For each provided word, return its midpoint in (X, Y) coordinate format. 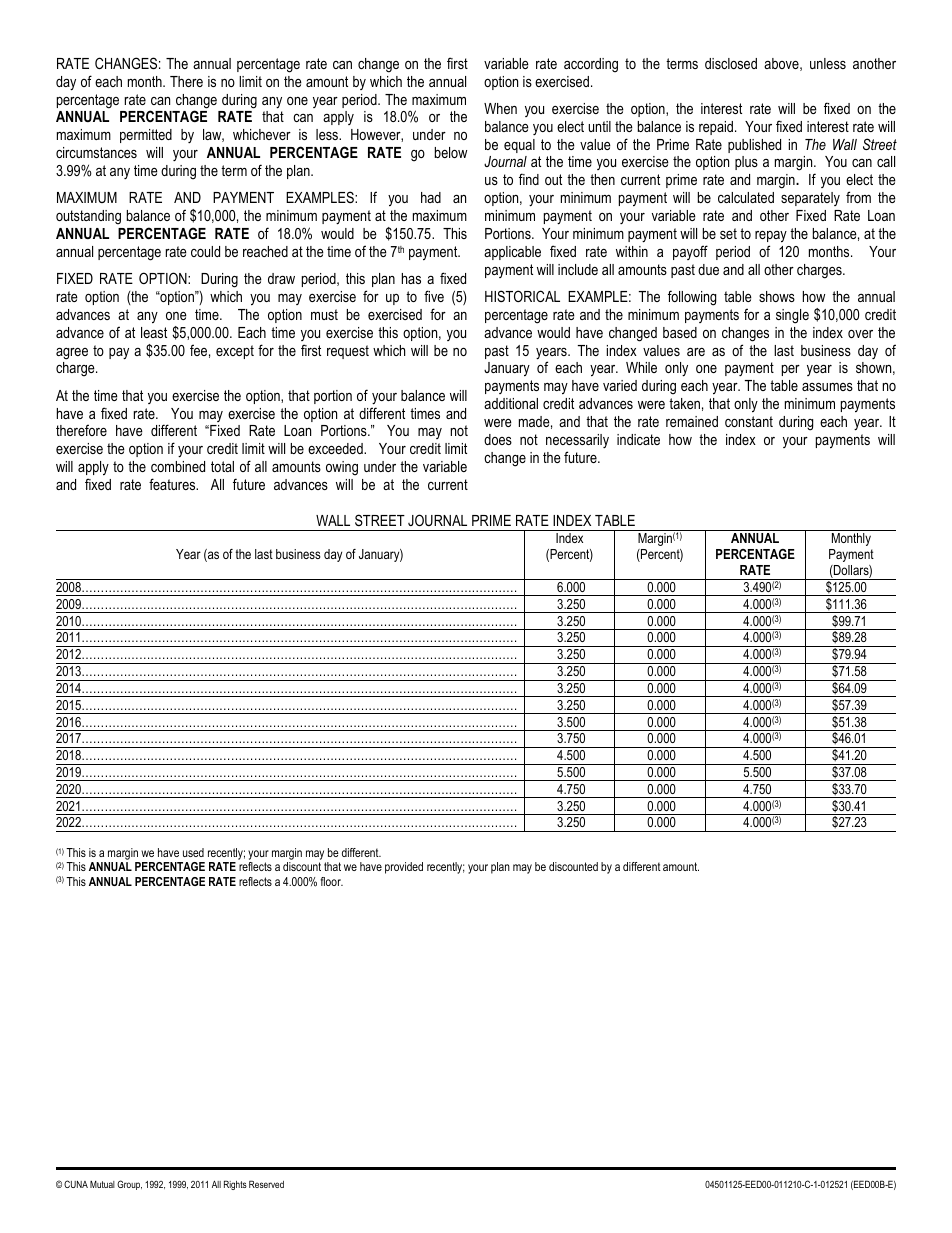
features (173, 484)
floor (332, 881)
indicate (638, 439)
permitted (146, 136)
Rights (235, 1185)
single (792, 316)
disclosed (731, 63)
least (154, 332)
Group (129, 1185)
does (498, 439)
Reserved (266, 1184)
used (193, 852)
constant (749, 421)
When (500, 108)
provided (404, 868)
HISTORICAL (522, 296)
